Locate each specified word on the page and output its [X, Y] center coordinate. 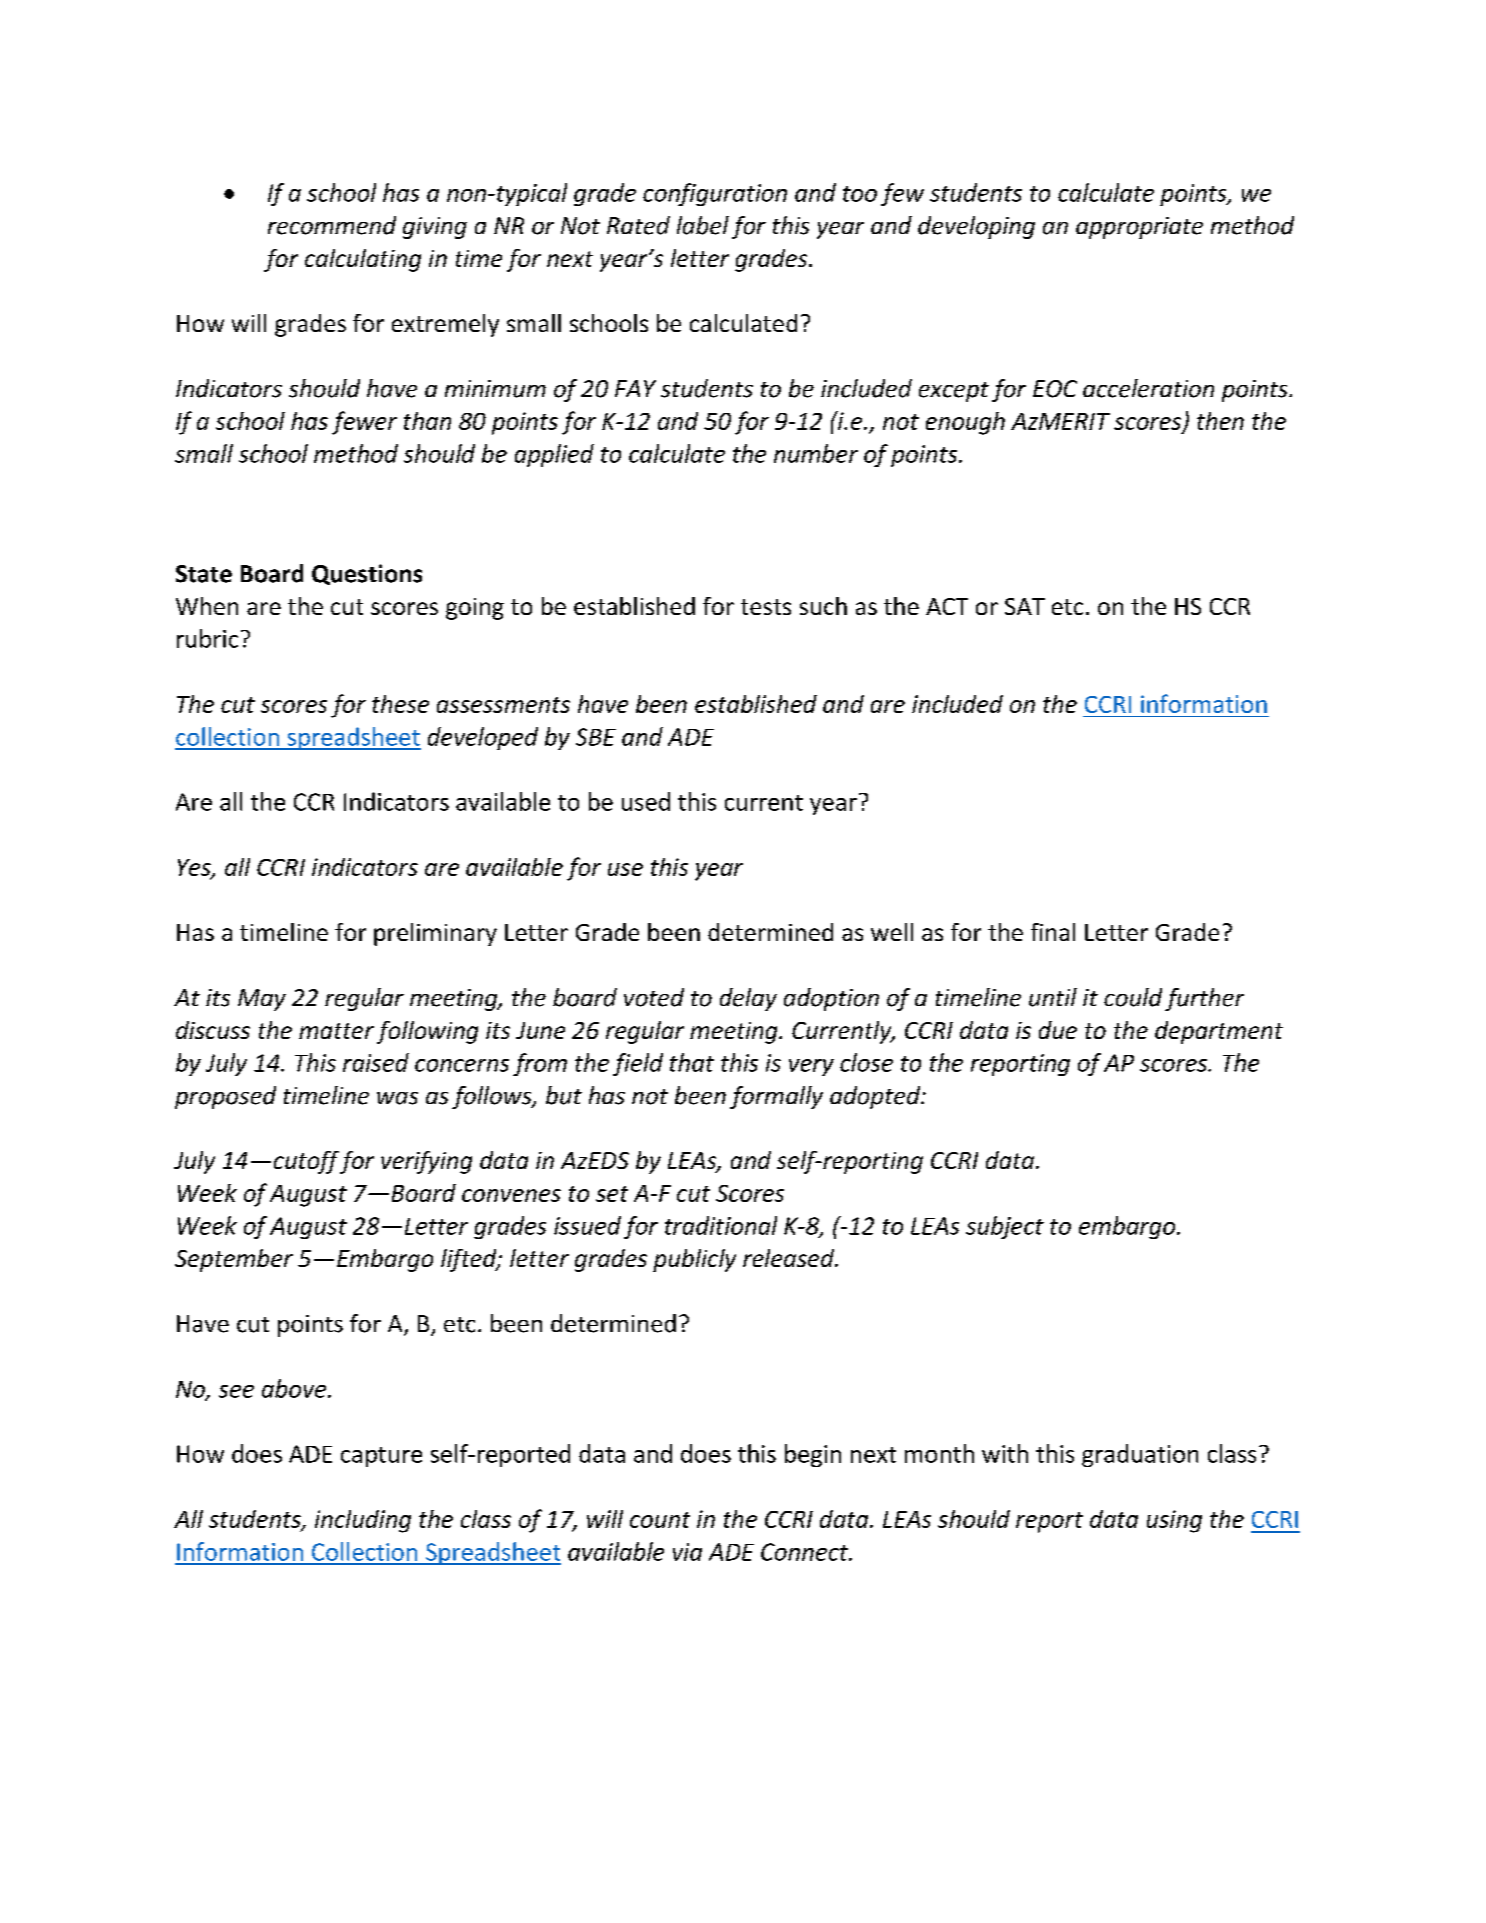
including [363, 1521]
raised [376, 1062]
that [692, 1062]
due [1058, 1030]
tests [766, 607]
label [703, 225]
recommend [332, 225]
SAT [1025, 606]
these [400, 704]
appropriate [1139, 228]
